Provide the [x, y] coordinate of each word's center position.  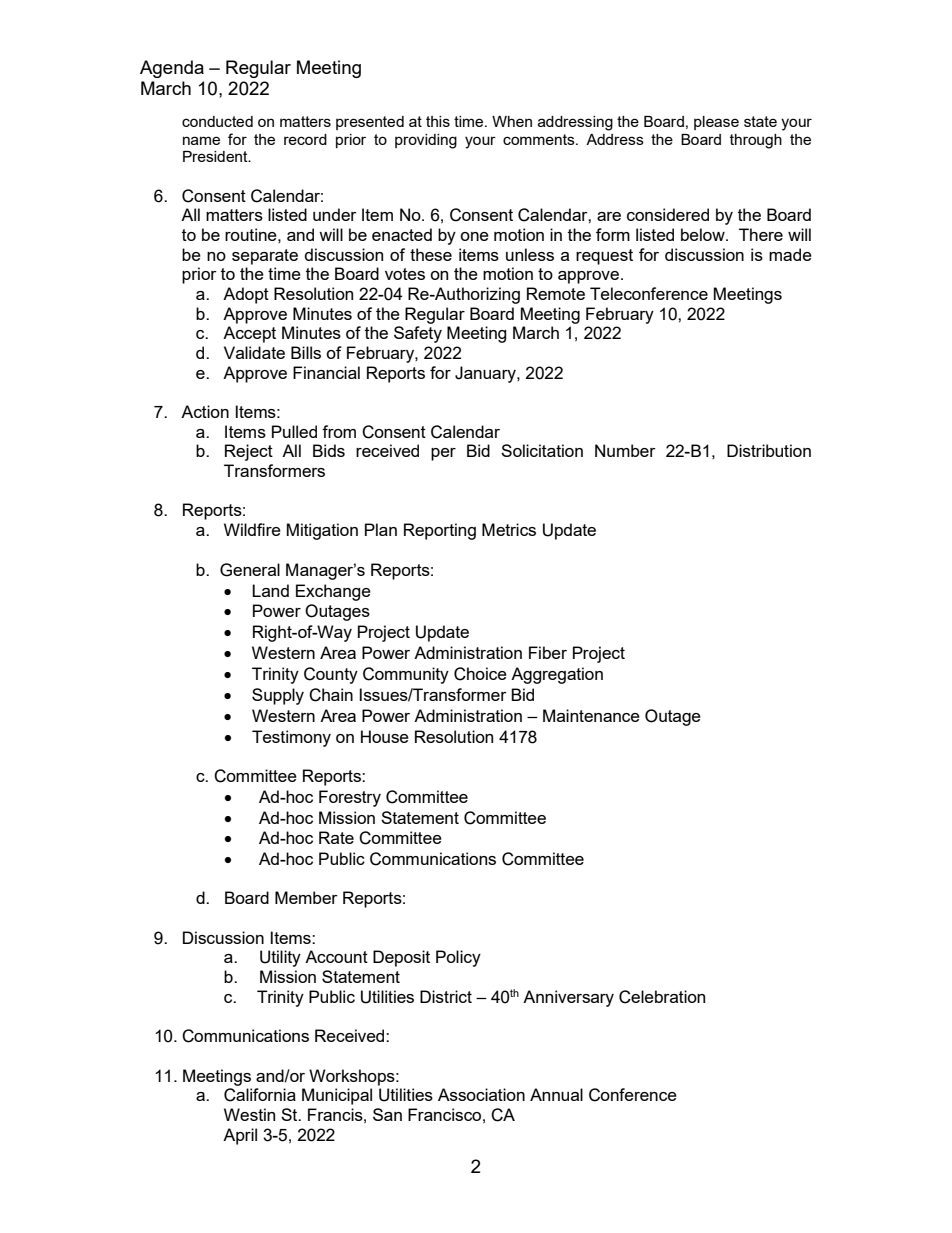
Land [270, 590]
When [512, 121]
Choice [480, 674]
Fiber [548, 652]
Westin [249, 1114]
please [716, 123]
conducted [217, 121]
